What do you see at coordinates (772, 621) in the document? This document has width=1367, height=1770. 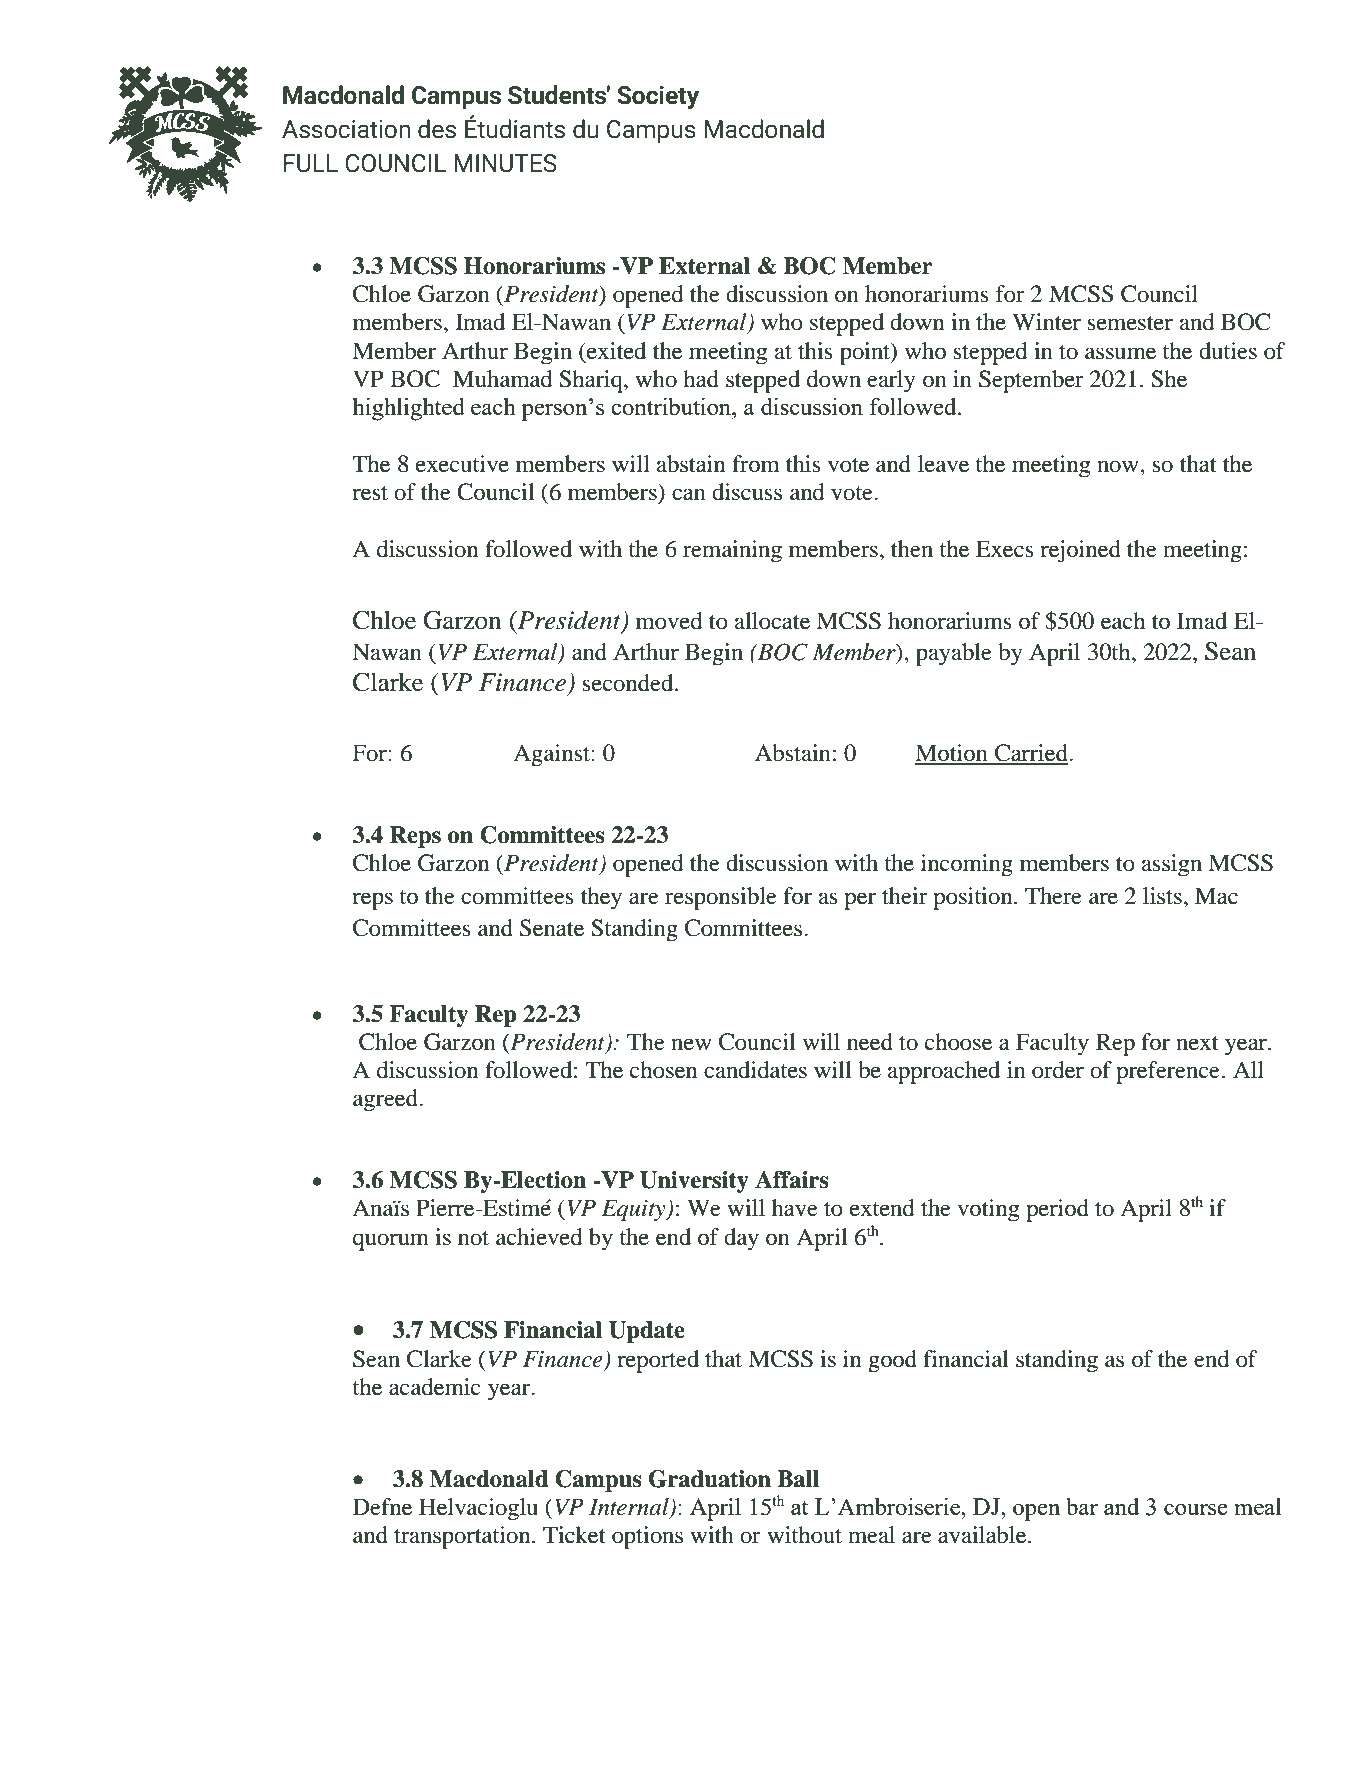 I see `allocate` at bounding box center [772, 621].
